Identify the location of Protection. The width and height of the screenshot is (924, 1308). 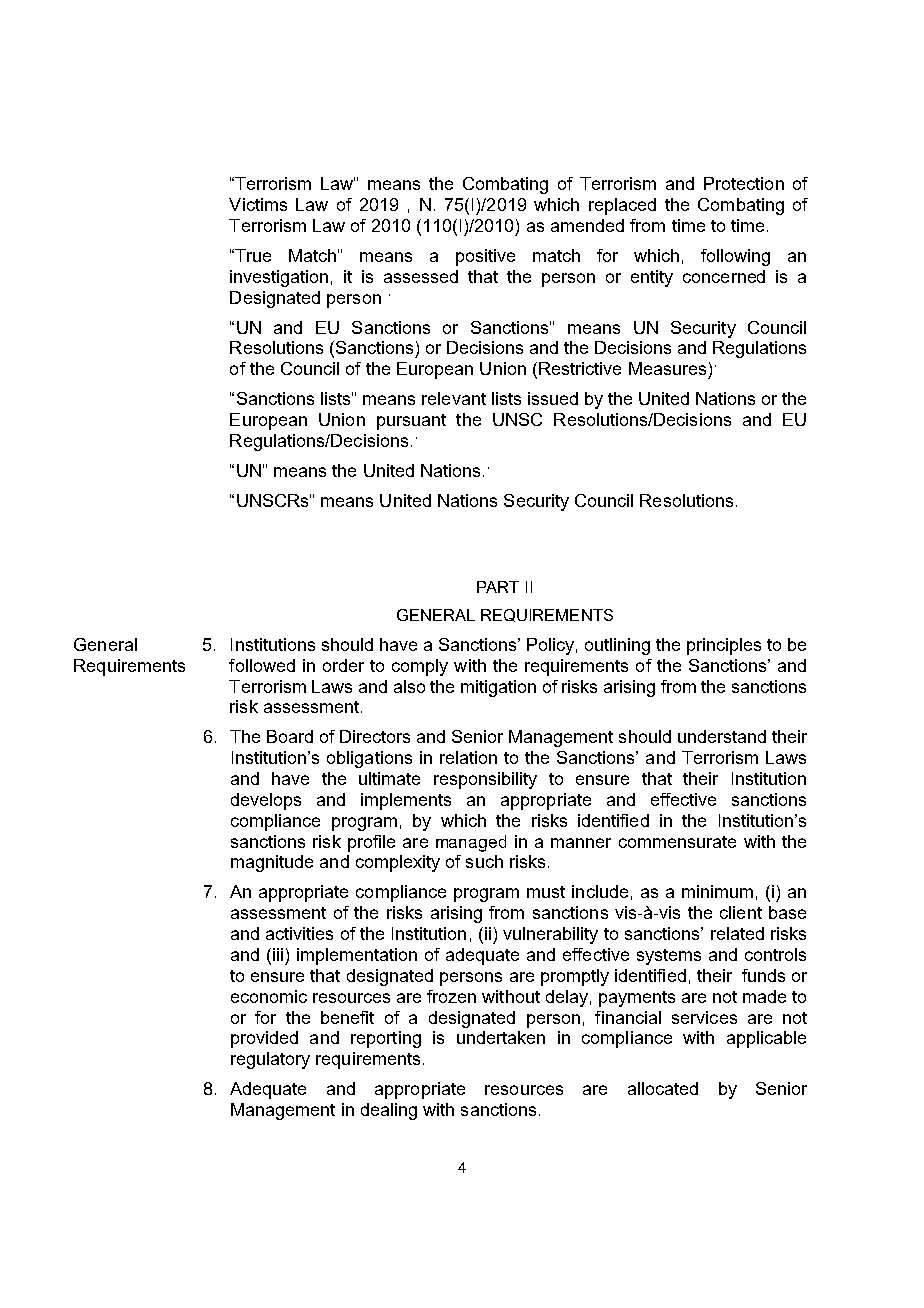
(744, 183).
